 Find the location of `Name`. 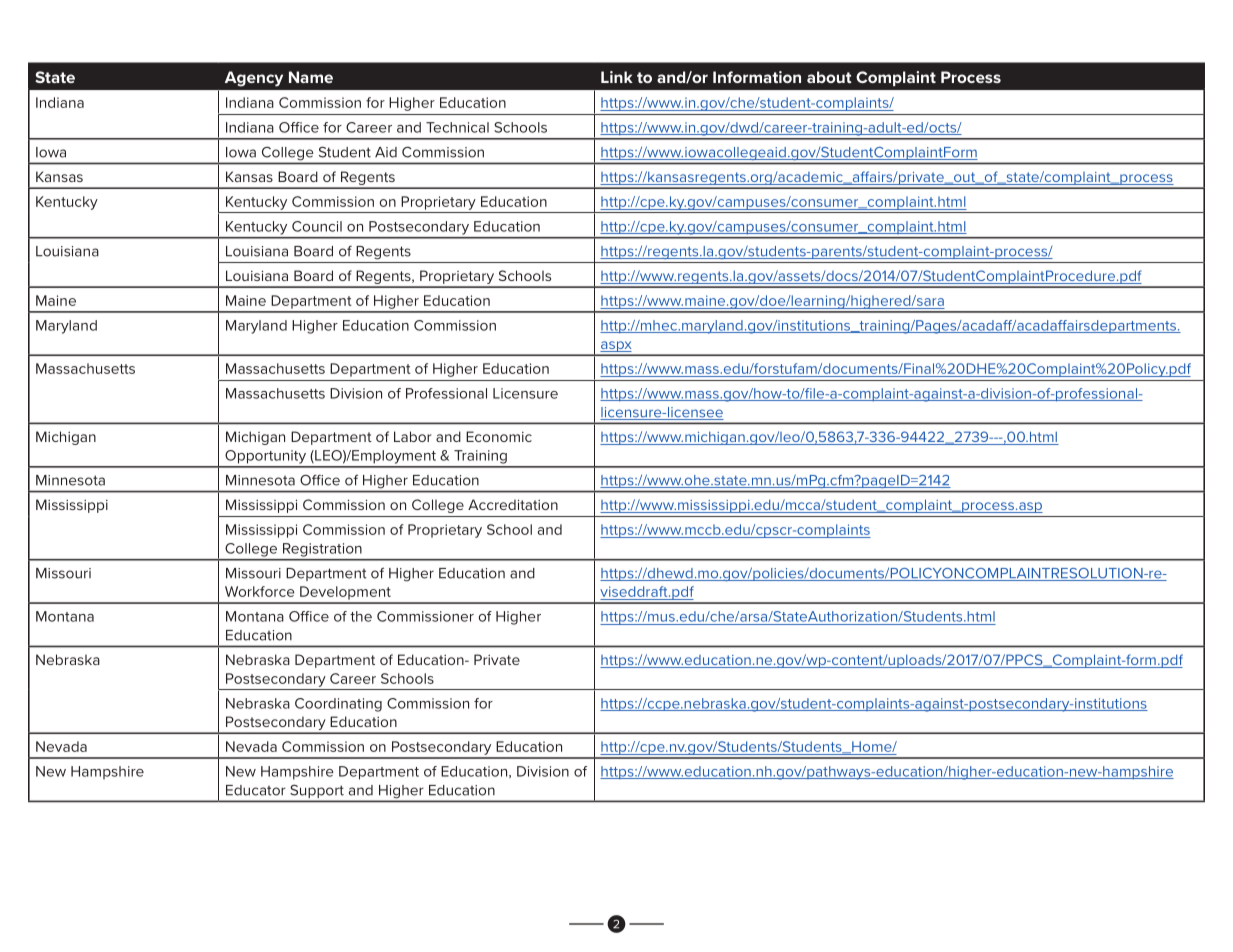

Name is located at coordinates (311, 77).
